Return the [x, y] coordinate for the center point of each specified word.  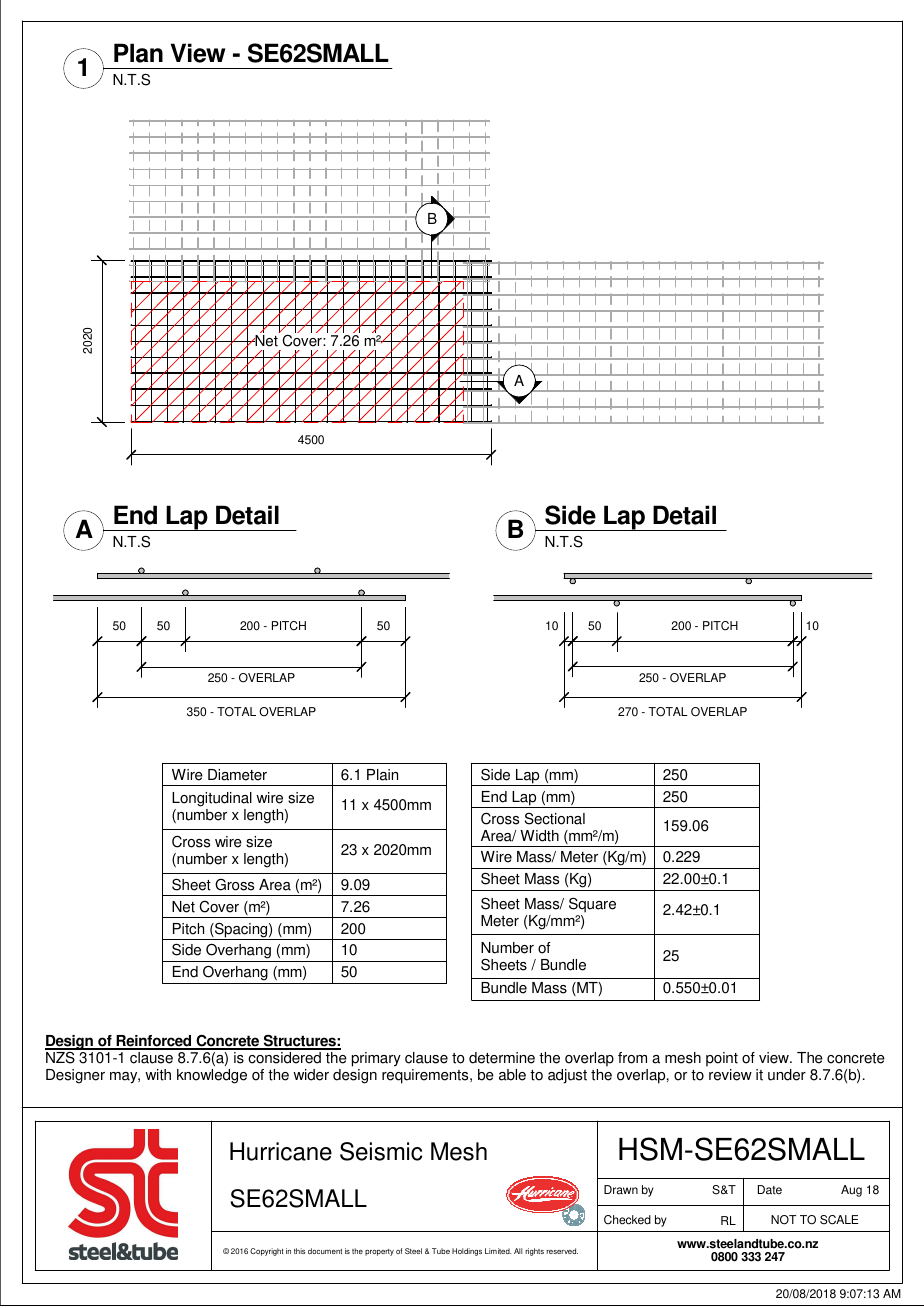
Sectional [555, 819]
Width [539, 836]
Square [592, 905]
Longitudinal [212, 799]
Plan [138, 53]
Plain [382, 775]
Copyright [267, 1252]
